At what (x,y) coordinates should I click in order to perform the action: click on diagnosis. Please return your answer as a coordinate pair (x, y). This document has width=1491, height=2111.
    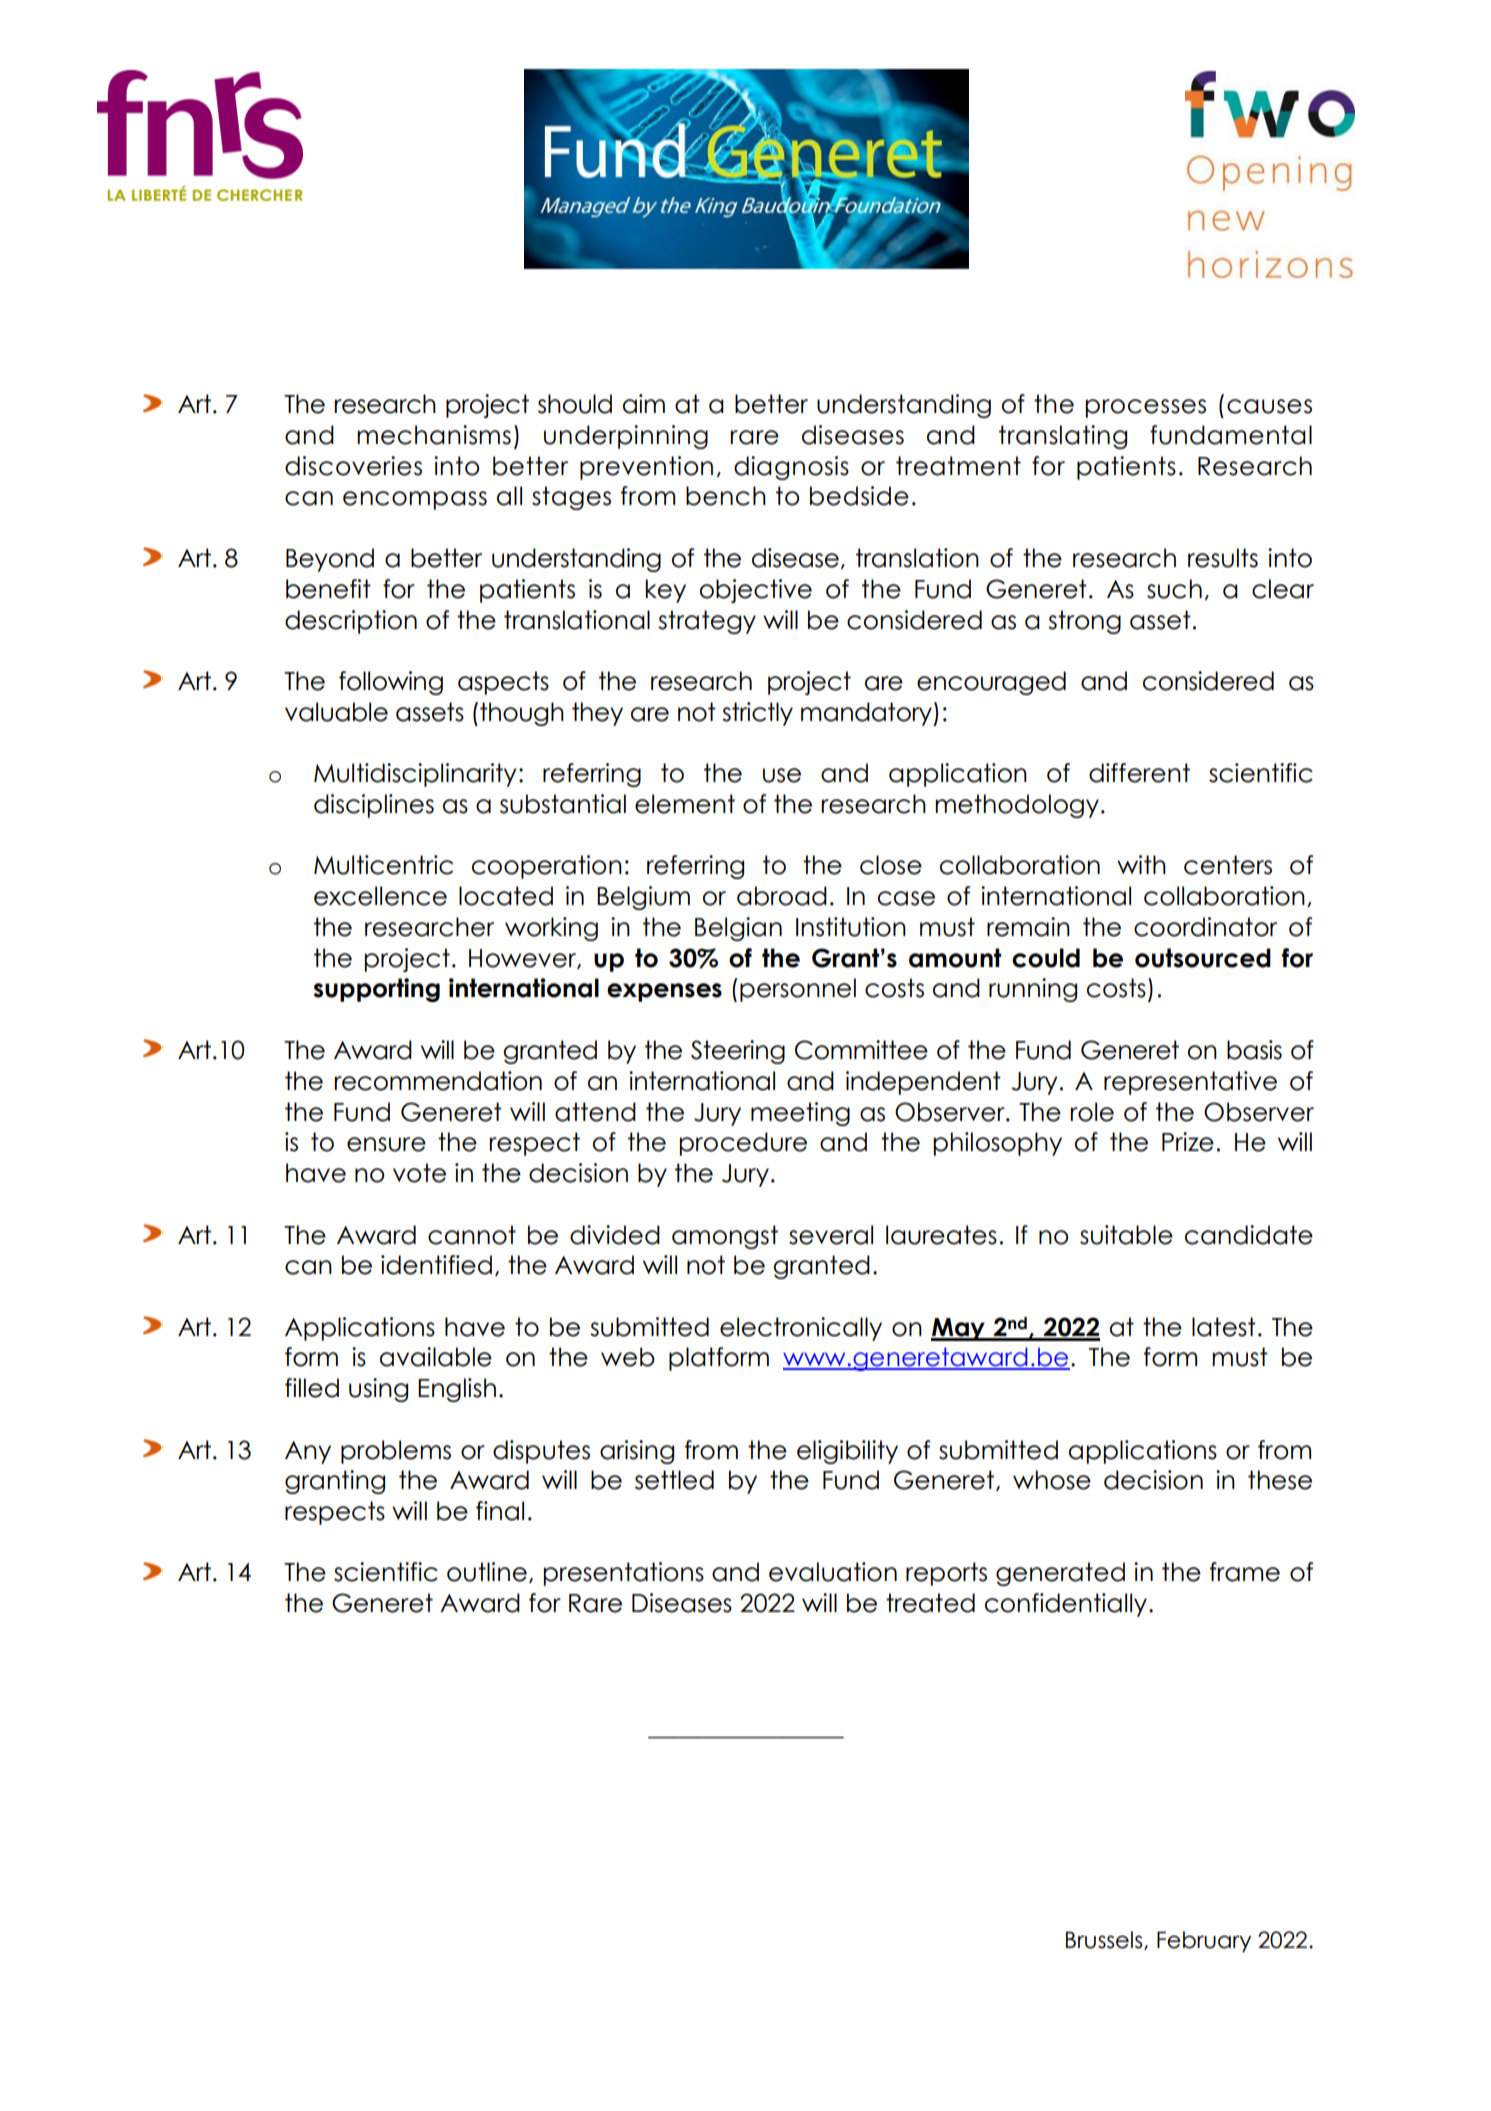
    Looking at the image, I should click on (791, 468).
